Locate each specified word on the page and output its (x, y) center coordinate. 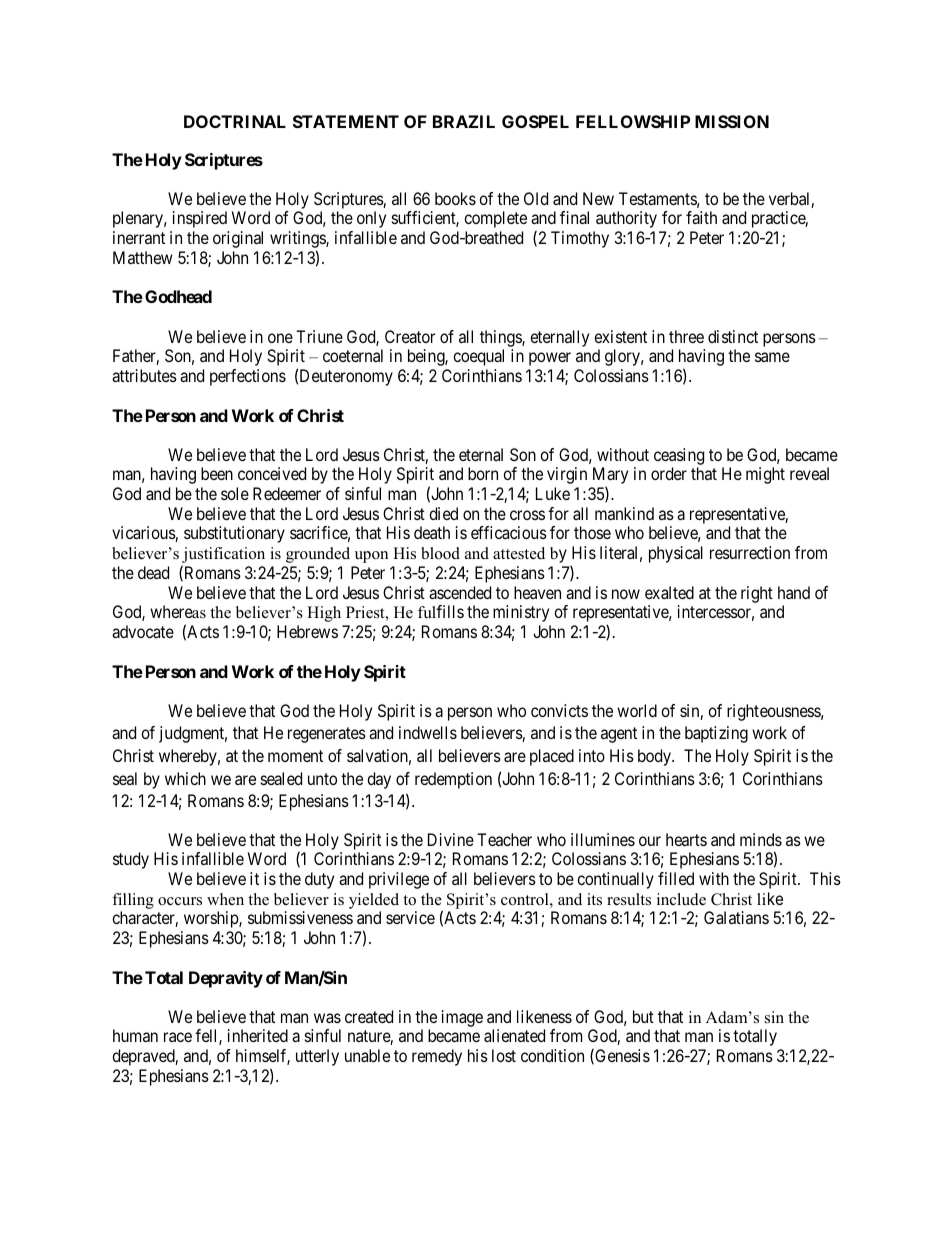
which (185, 778)
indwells (428, 732)
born (483, 473)
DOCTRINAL (235, 121)
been (217, 473)
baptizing (716, 734)
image (462, 1018)
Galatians (736, 917)
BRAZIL (464, 121)
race (178, 1037)
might (765, 475)
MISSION (732, 121)
